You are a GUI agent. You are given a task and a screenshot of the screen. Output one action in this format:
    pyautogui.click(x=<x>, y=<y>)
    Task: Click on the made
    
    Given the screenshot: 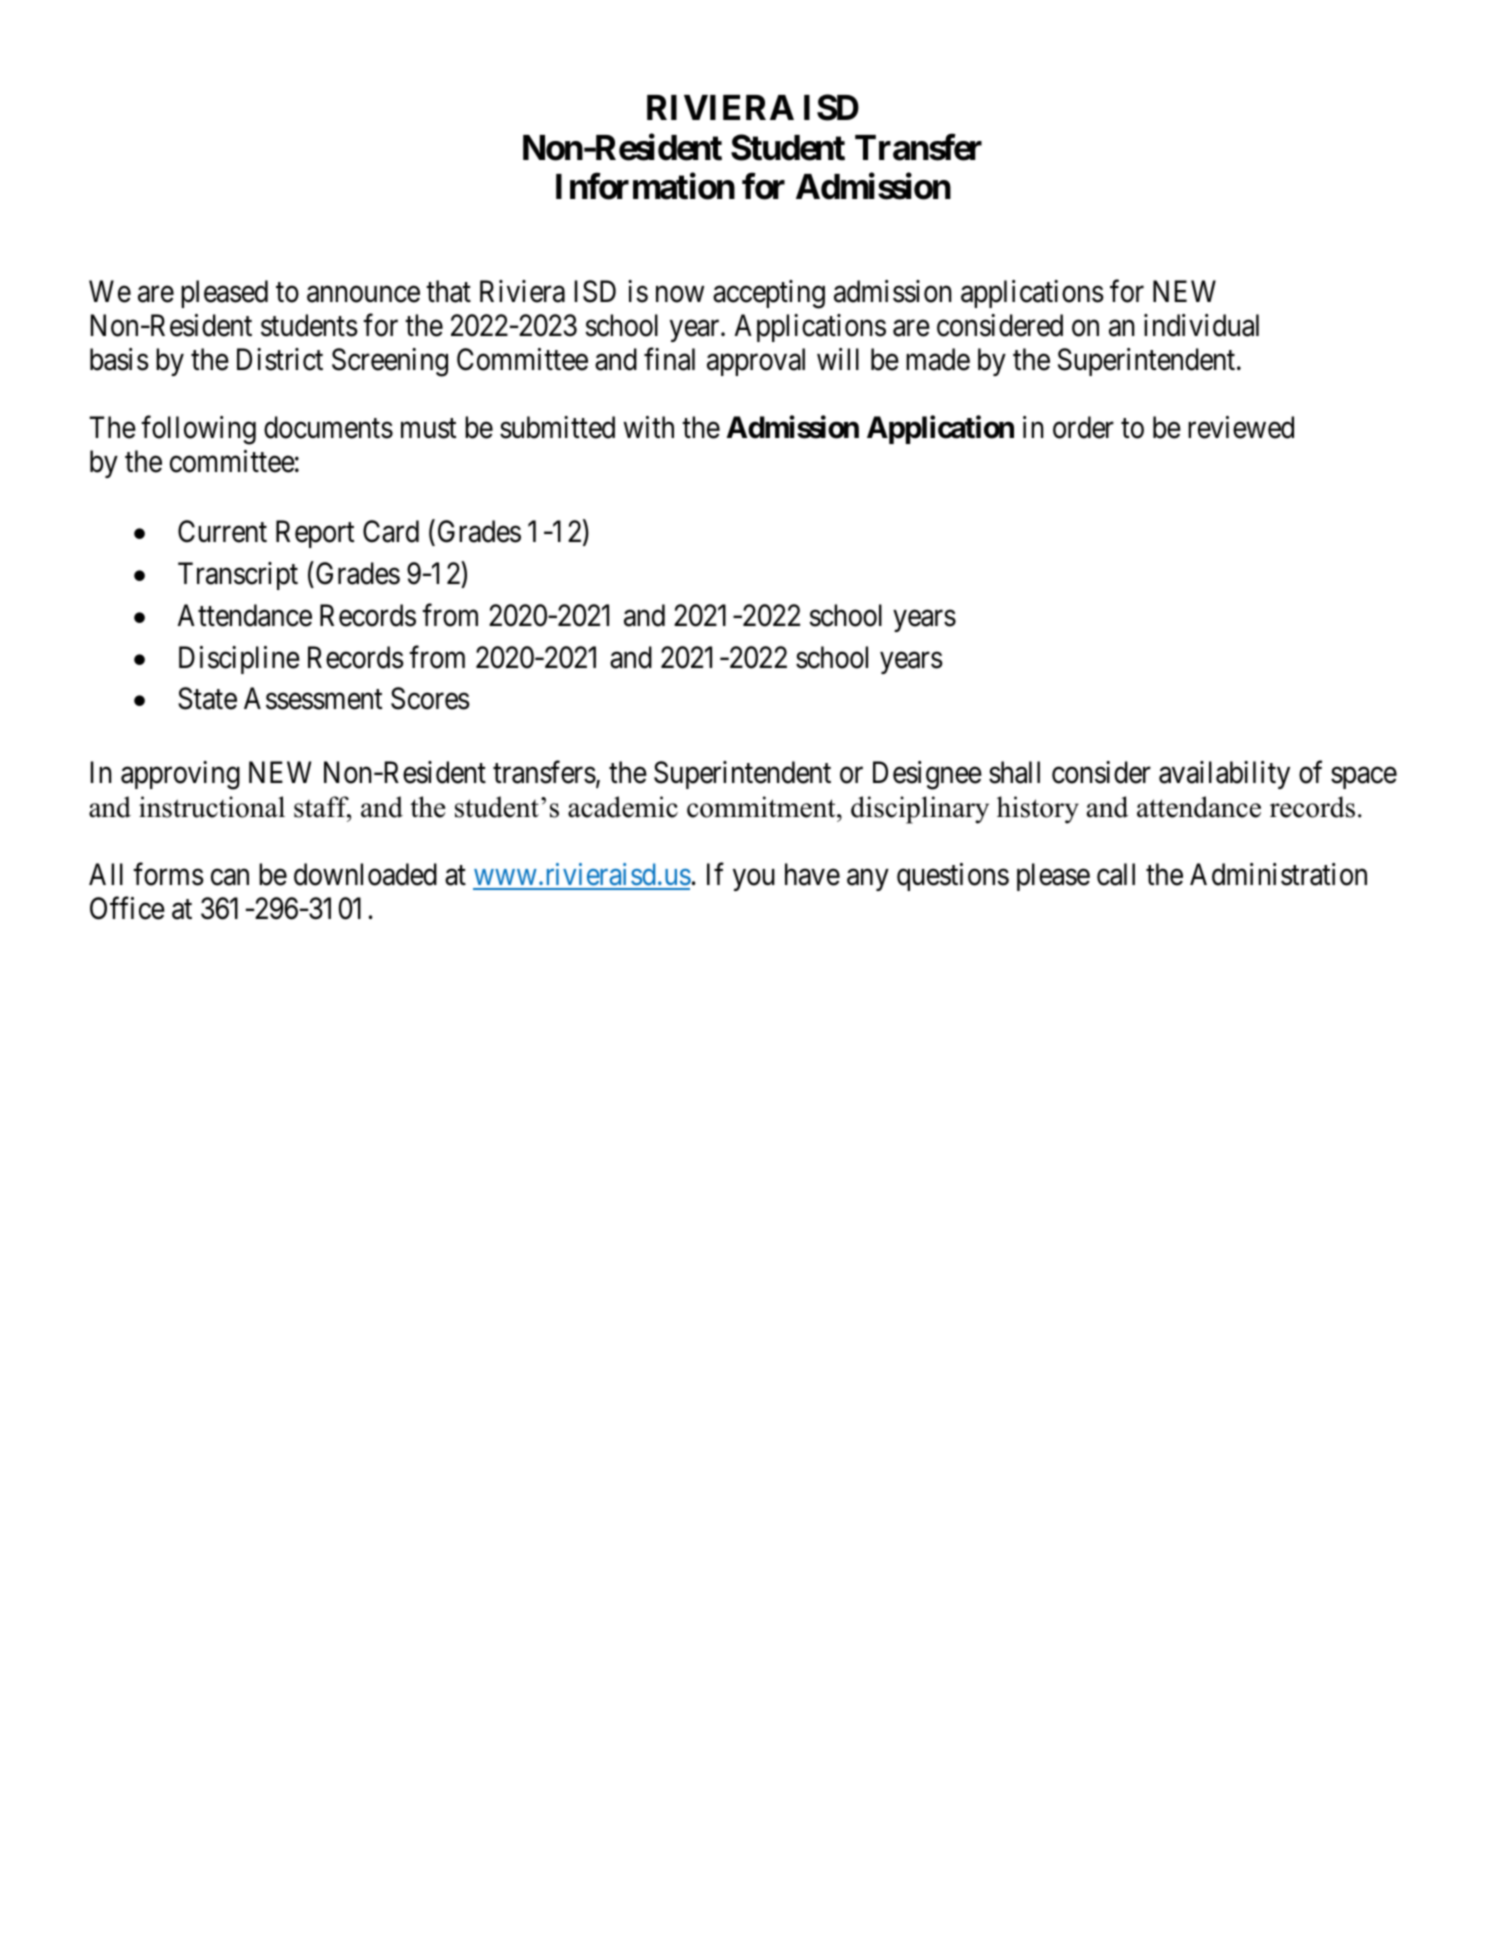 What is the action you would take?
    pyautogui.click(x=938, y=359)
